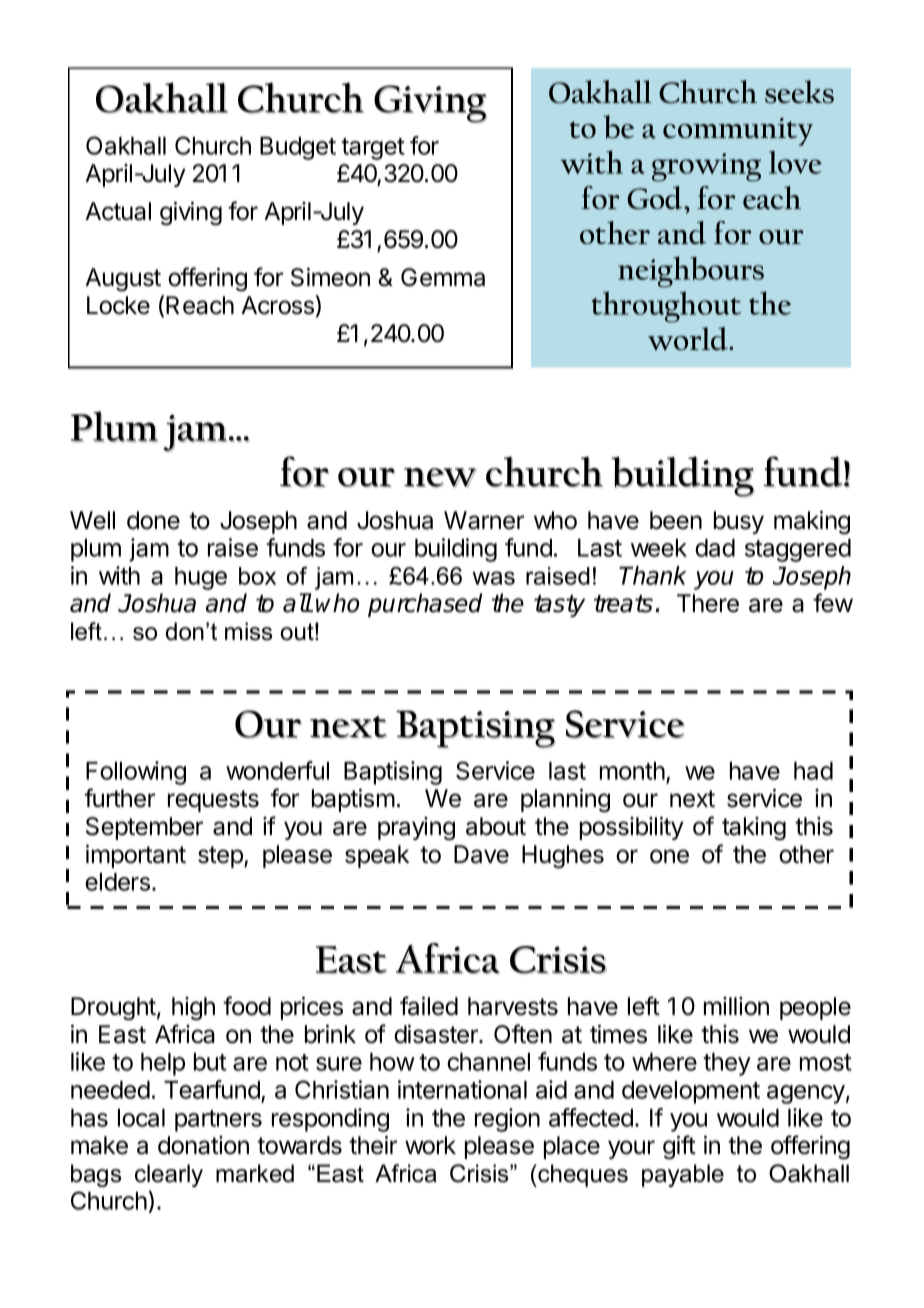  I want to click on taking, so click(754, 829).
